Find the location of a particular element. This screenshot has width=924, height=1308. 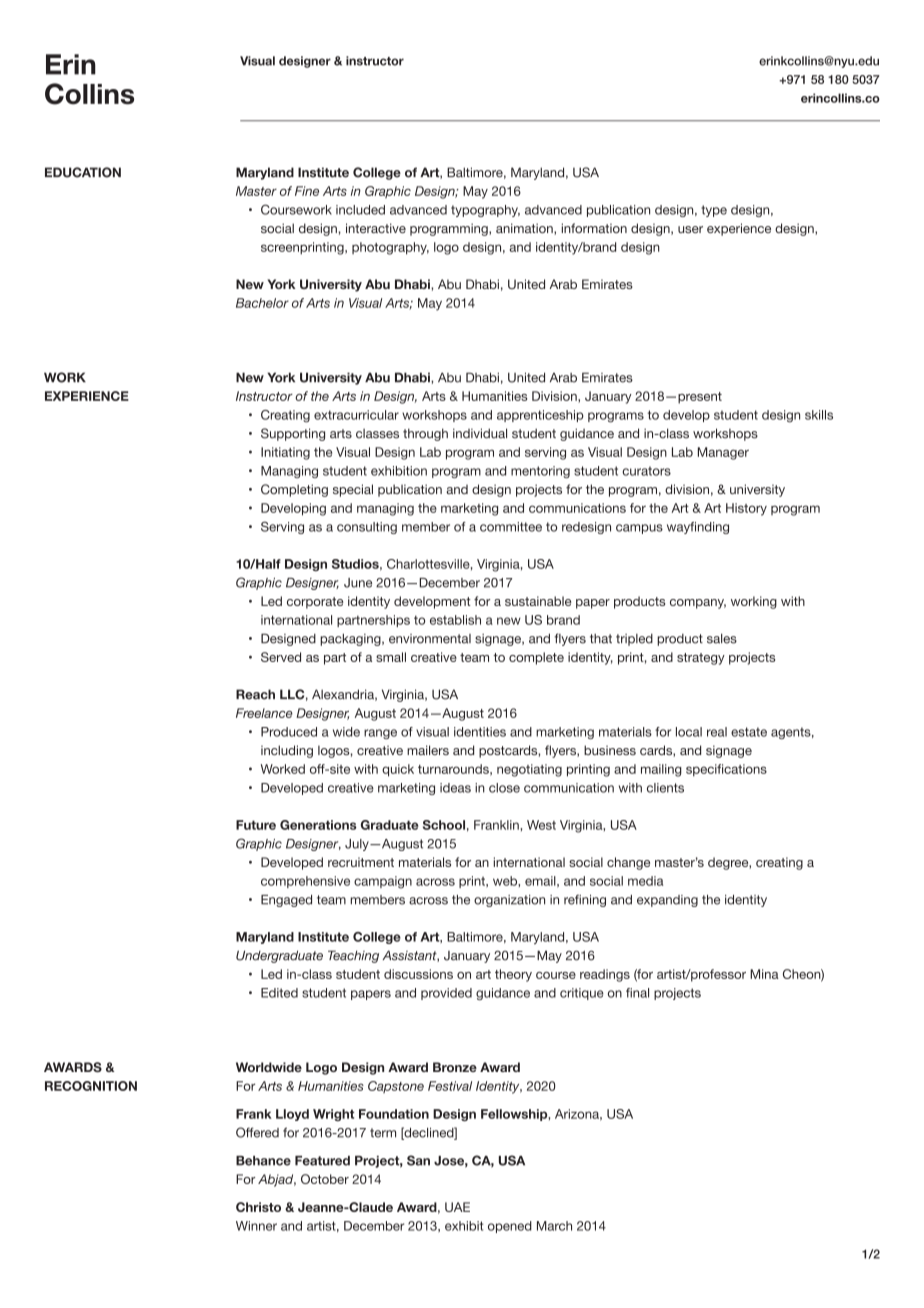

Manager is located at coordinates (723, 453).
